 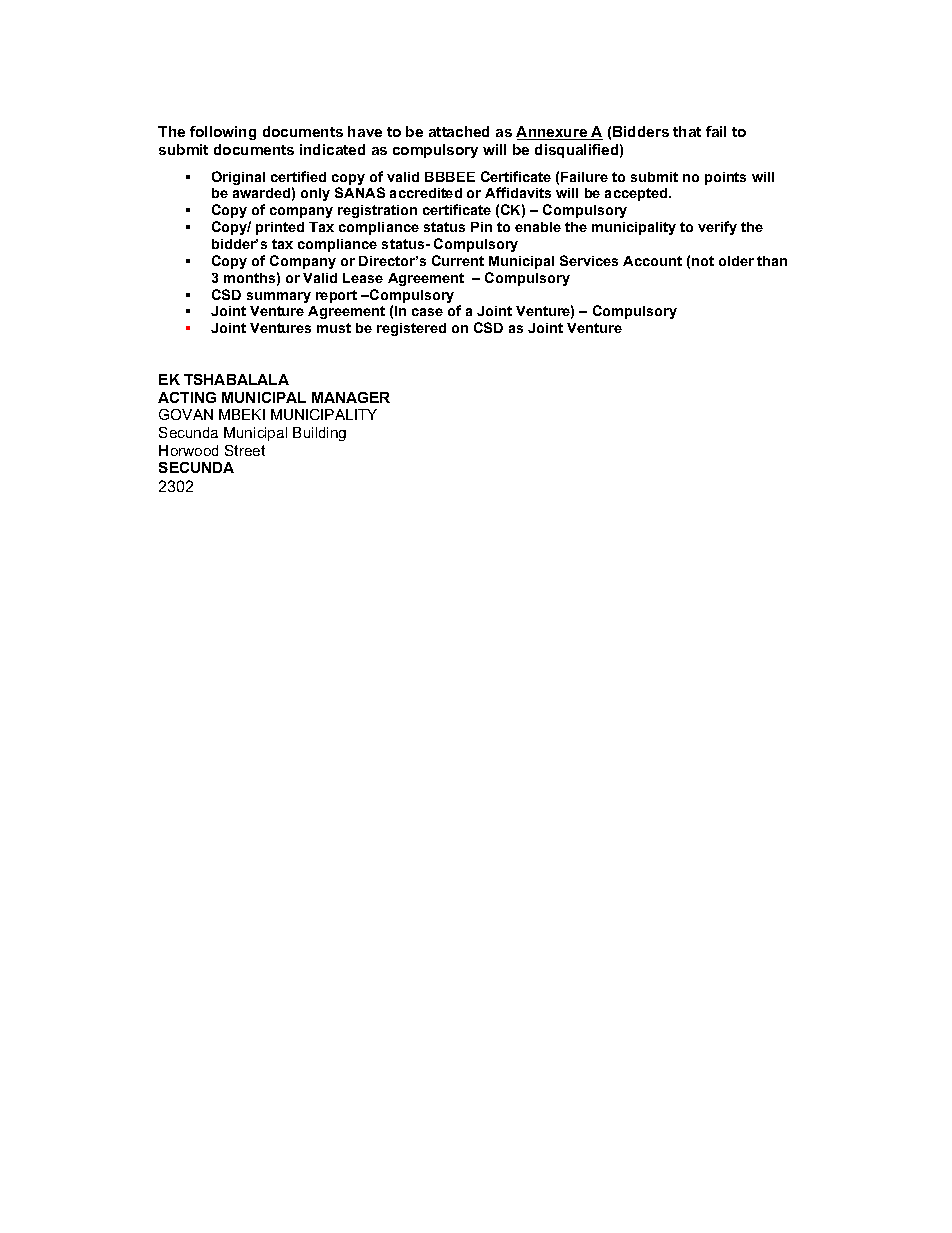 I want to click on that, so click(x=687, y=131).
